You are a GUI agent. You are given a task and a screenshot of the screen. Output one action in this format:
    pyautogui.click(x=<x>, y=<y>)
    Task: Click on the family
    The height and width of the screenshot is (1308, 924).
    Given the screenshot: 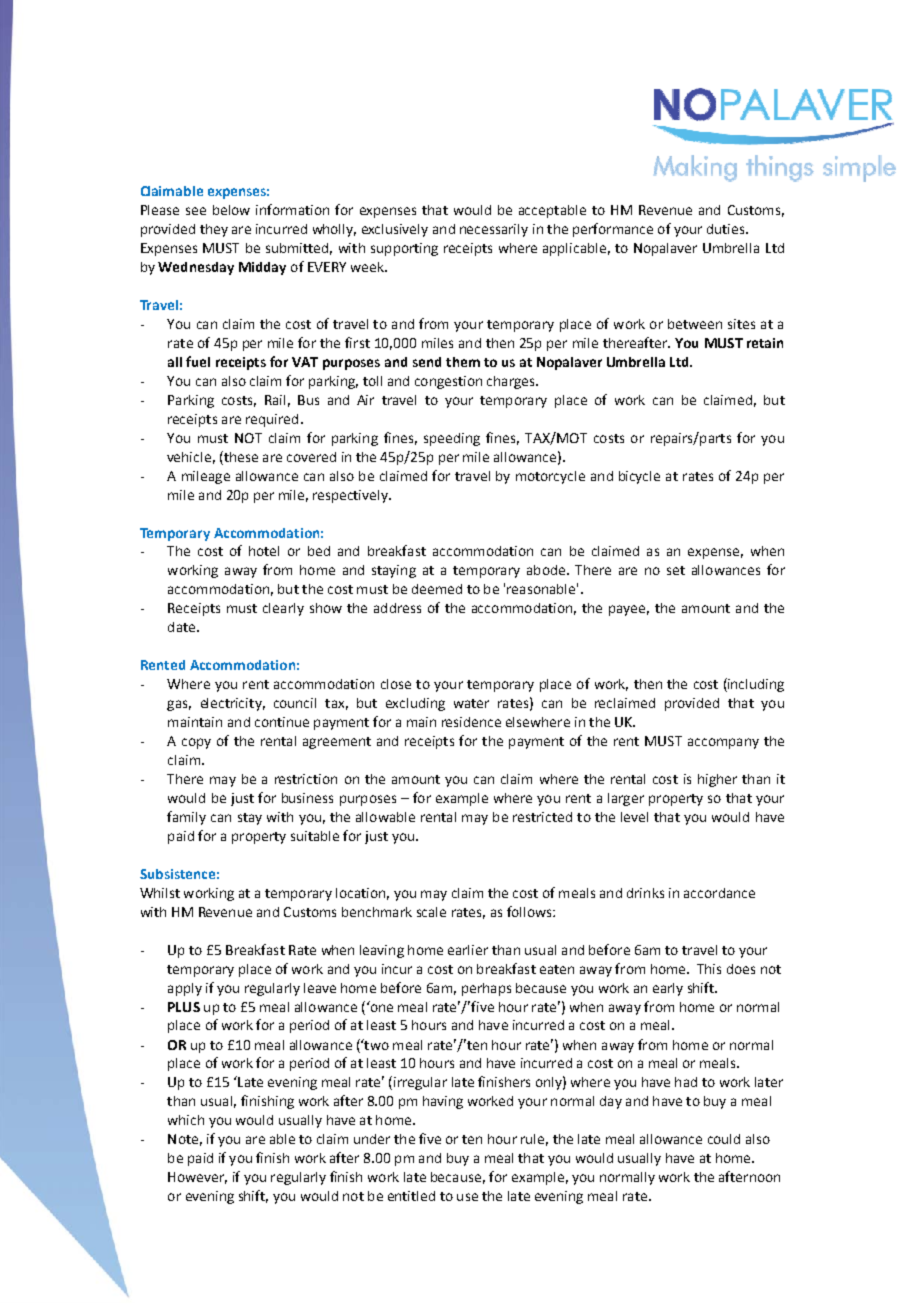 What is the action you would take?
    pyautogui.click(x=186, y=818)
